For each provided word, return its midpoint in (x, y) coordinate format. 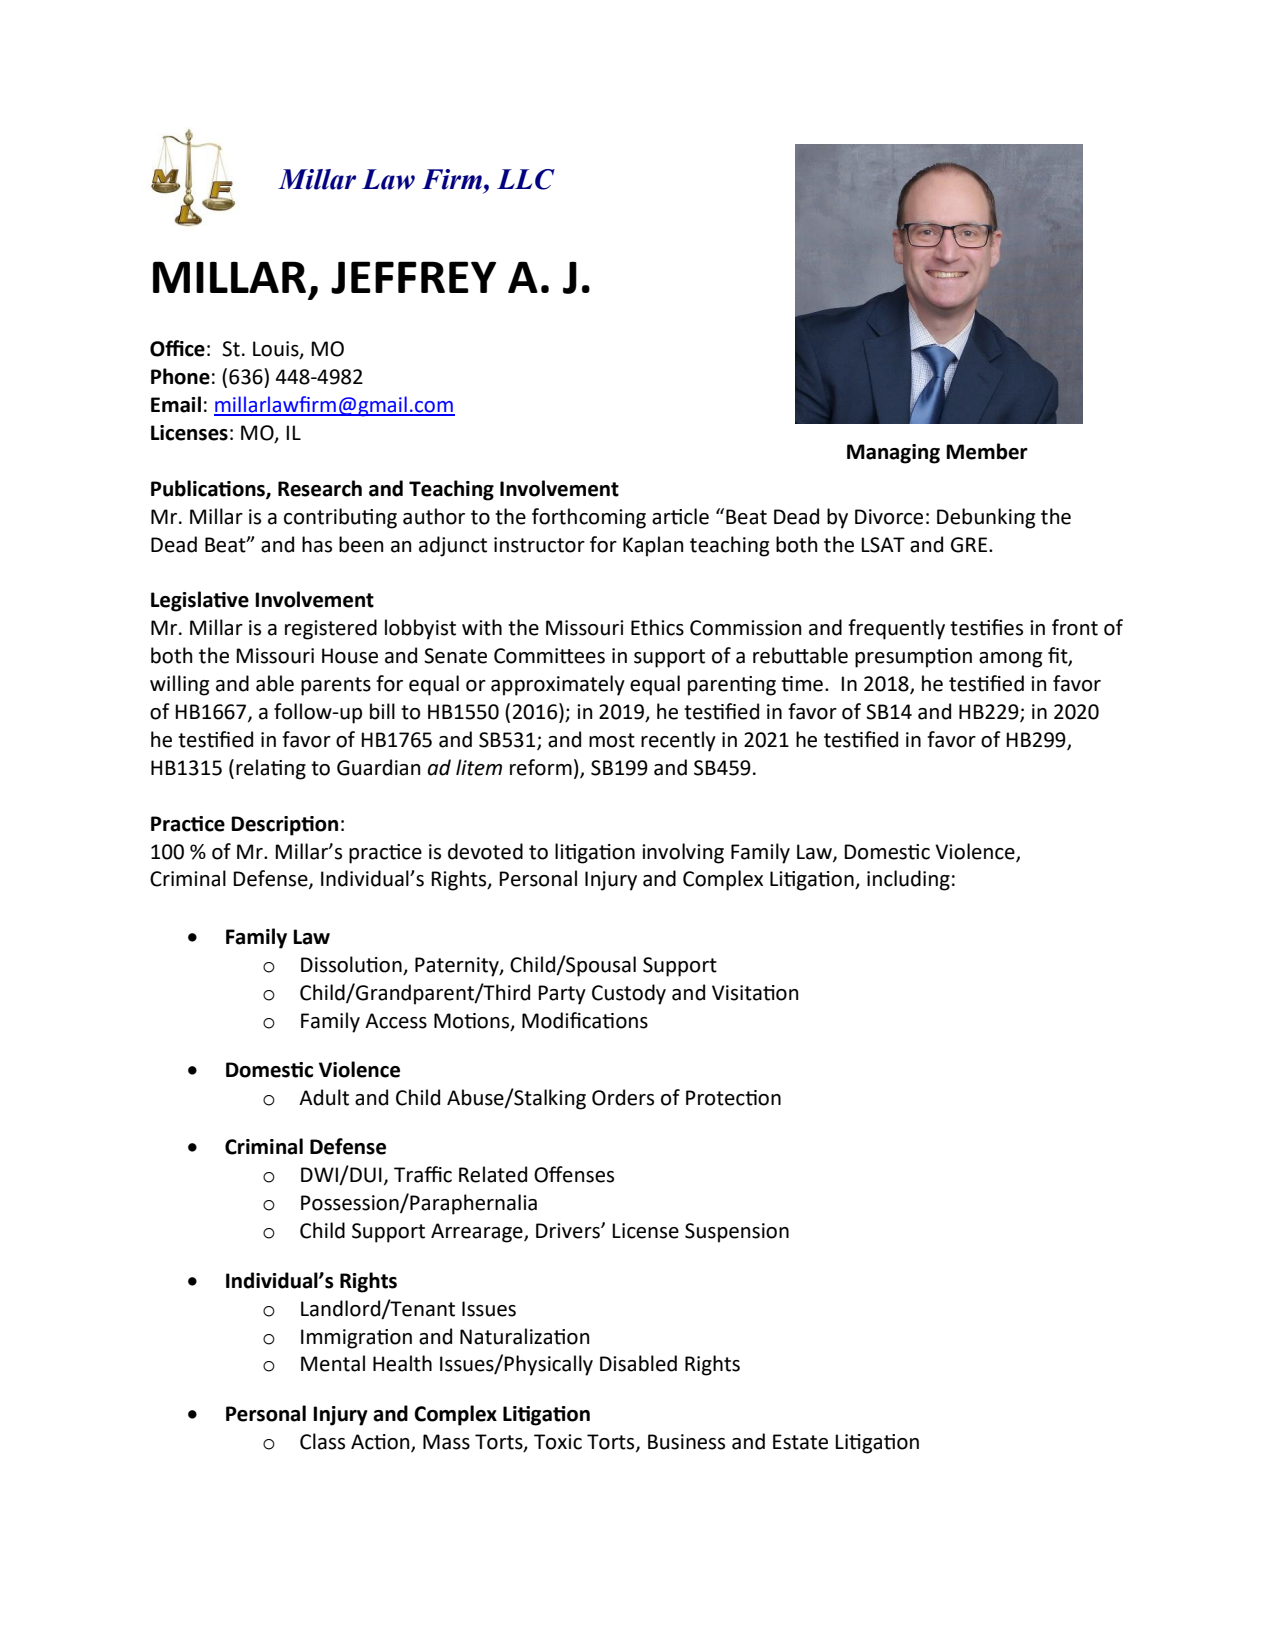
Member (987, 451)
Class (322, 1441)
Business (686, 1442)
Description (284, 826)
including (908, 880)
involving (683, 853)
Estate (800, 1442)
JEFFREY (413, 277)
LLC (526, 179)
